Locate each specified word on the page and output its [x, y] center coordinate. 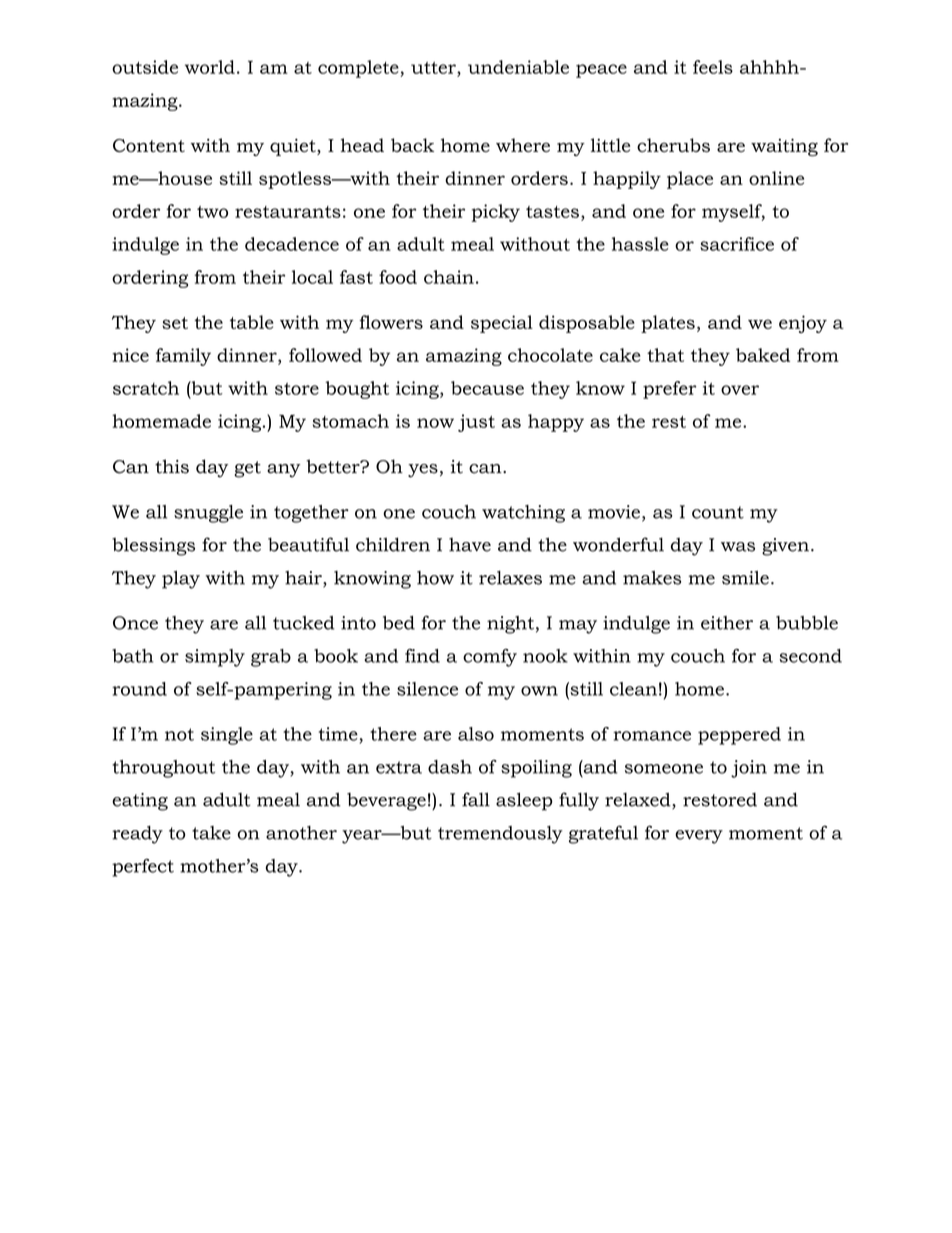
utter [434, 68]
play [181, 580]
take [211, 833]
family [183, 357]
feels [713, 67]
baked [763, 355]
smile [745, 578]
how [435, 578]
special [502, 324]
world [210, 67]
